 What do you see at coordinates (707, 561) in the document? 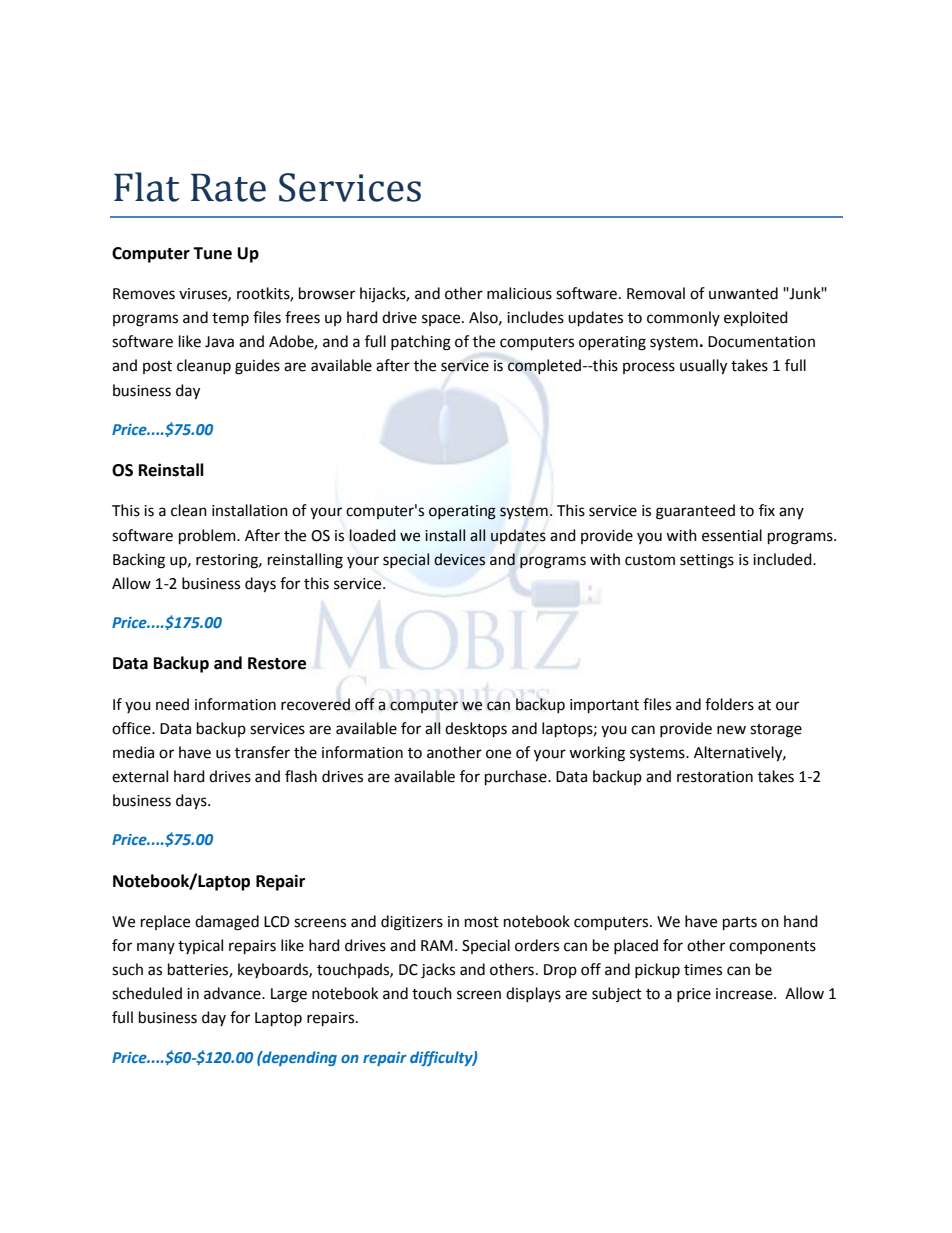
I see `settings` at bounding box center [707, 561].
